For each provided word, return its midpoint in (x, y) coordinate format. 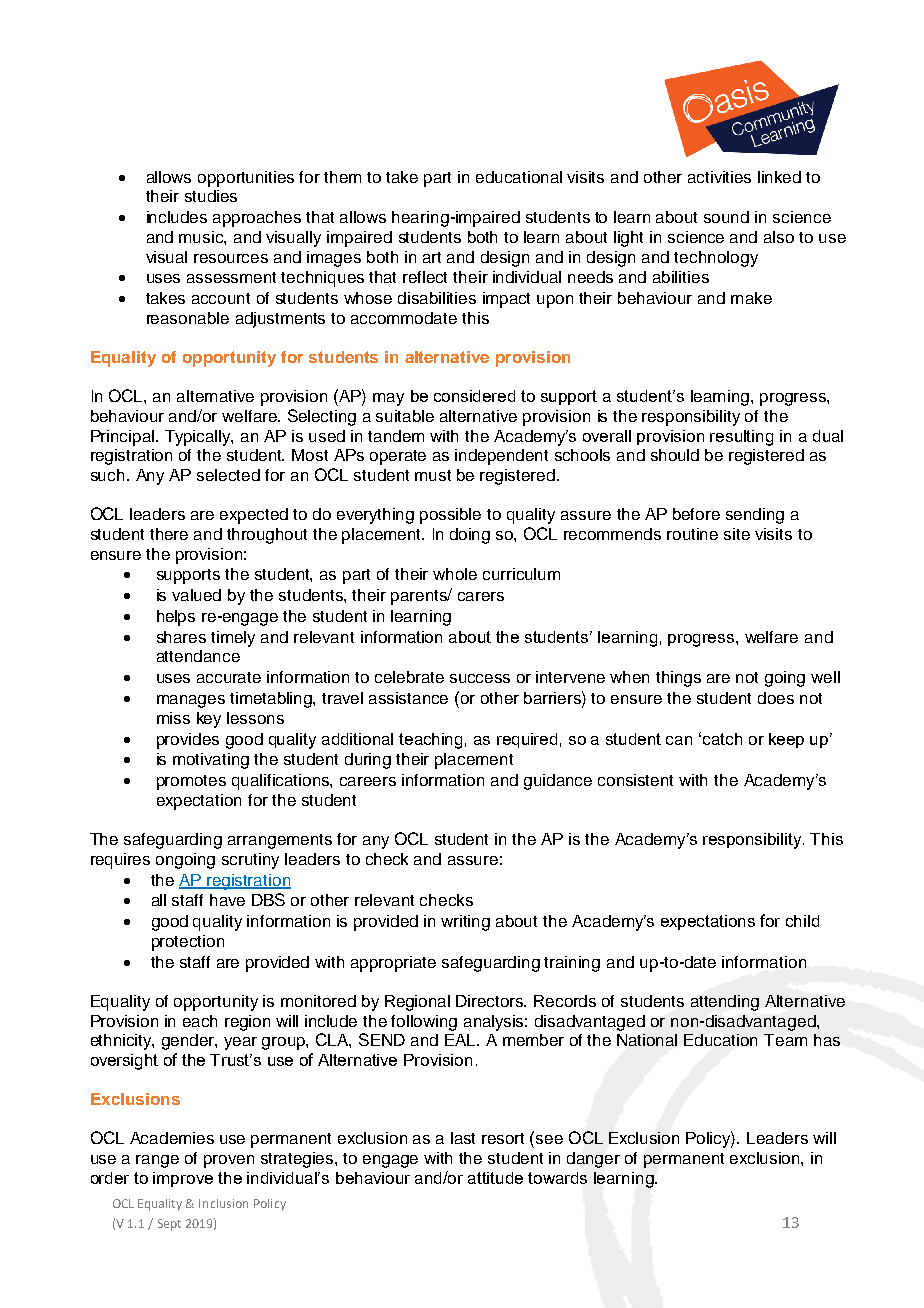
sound (726, 217)
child (802, 921)
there (169, 534)
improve (183, 1179)
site (737, 534)
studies (211, 196)
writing (465, 923)
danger (593, 1160)
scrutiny (250, 861)
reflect (425, 277)
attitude (495, 1178)
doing (470, 536)
